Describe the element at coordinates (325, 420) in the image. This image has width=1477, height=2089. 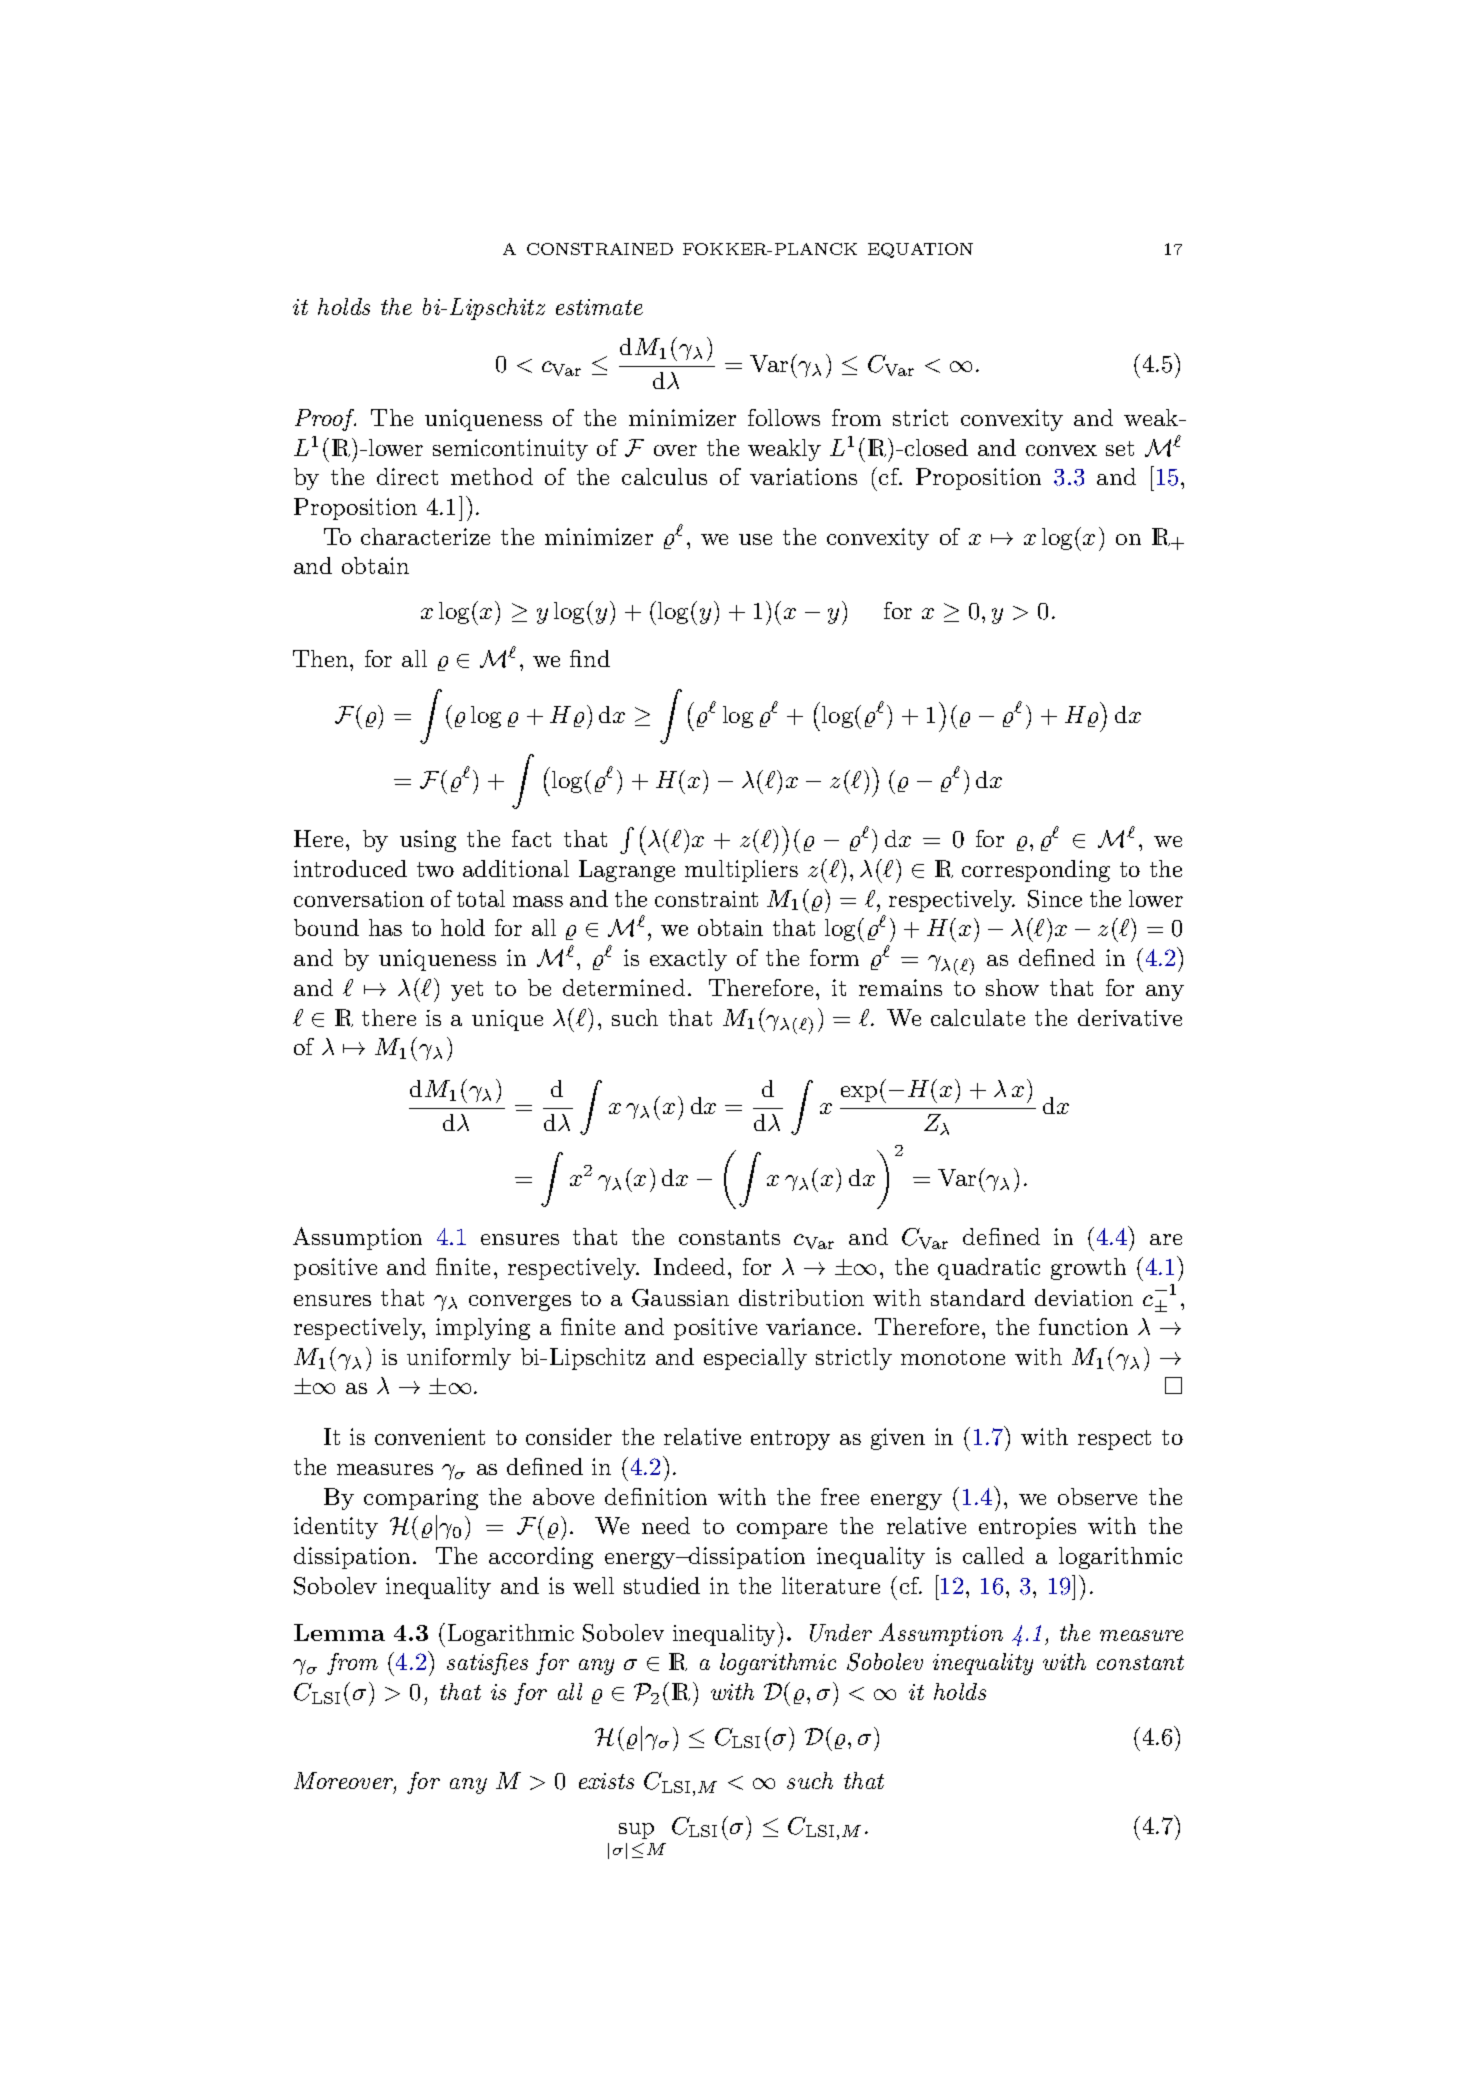
I see `Proof` at that location.
